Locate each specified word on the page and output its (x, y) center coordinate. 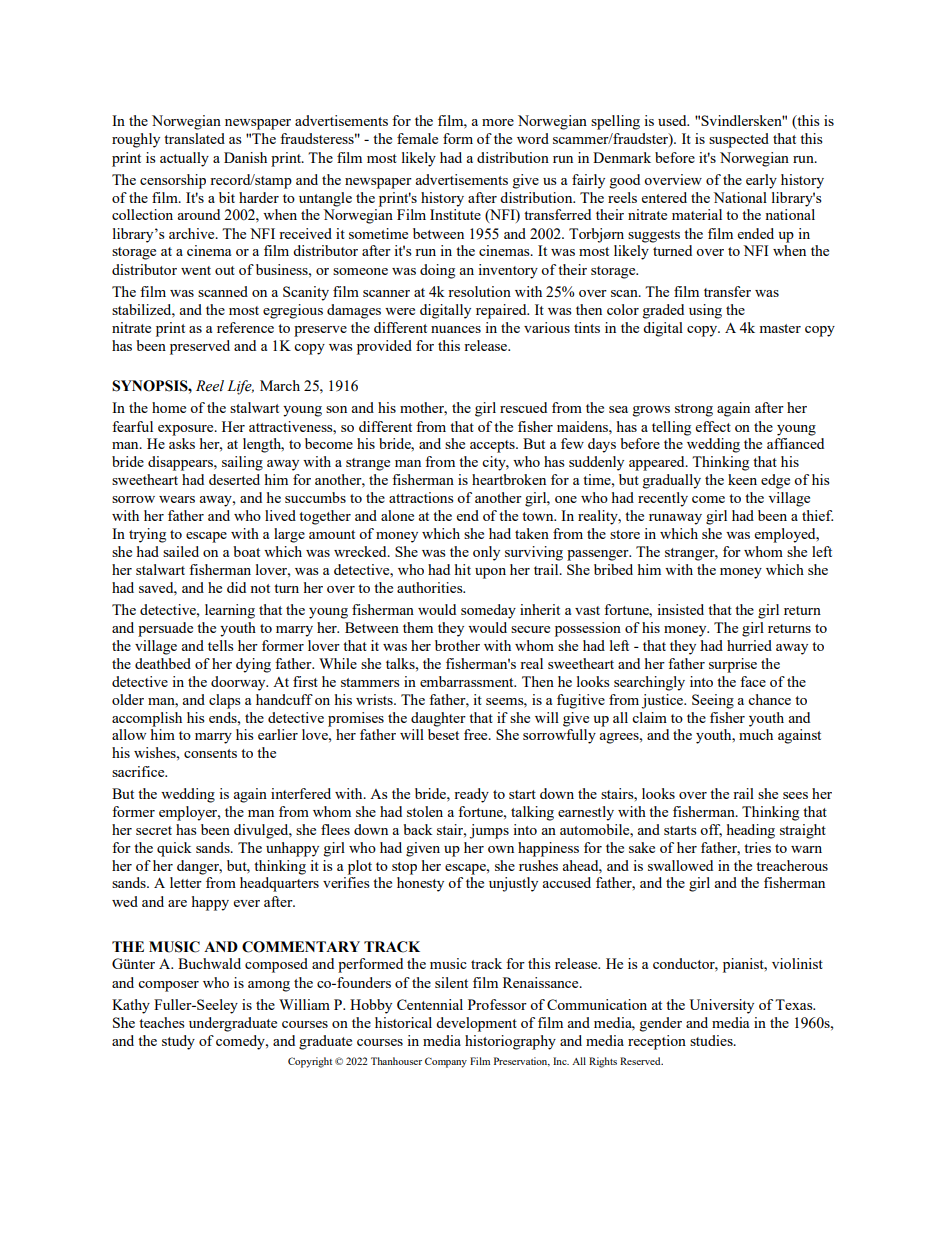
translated (194, 138)
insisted (680, 609)
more (498, 122)
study (178, 1042)
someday (488, 611)
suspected (739, 140)
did (236, 587)
